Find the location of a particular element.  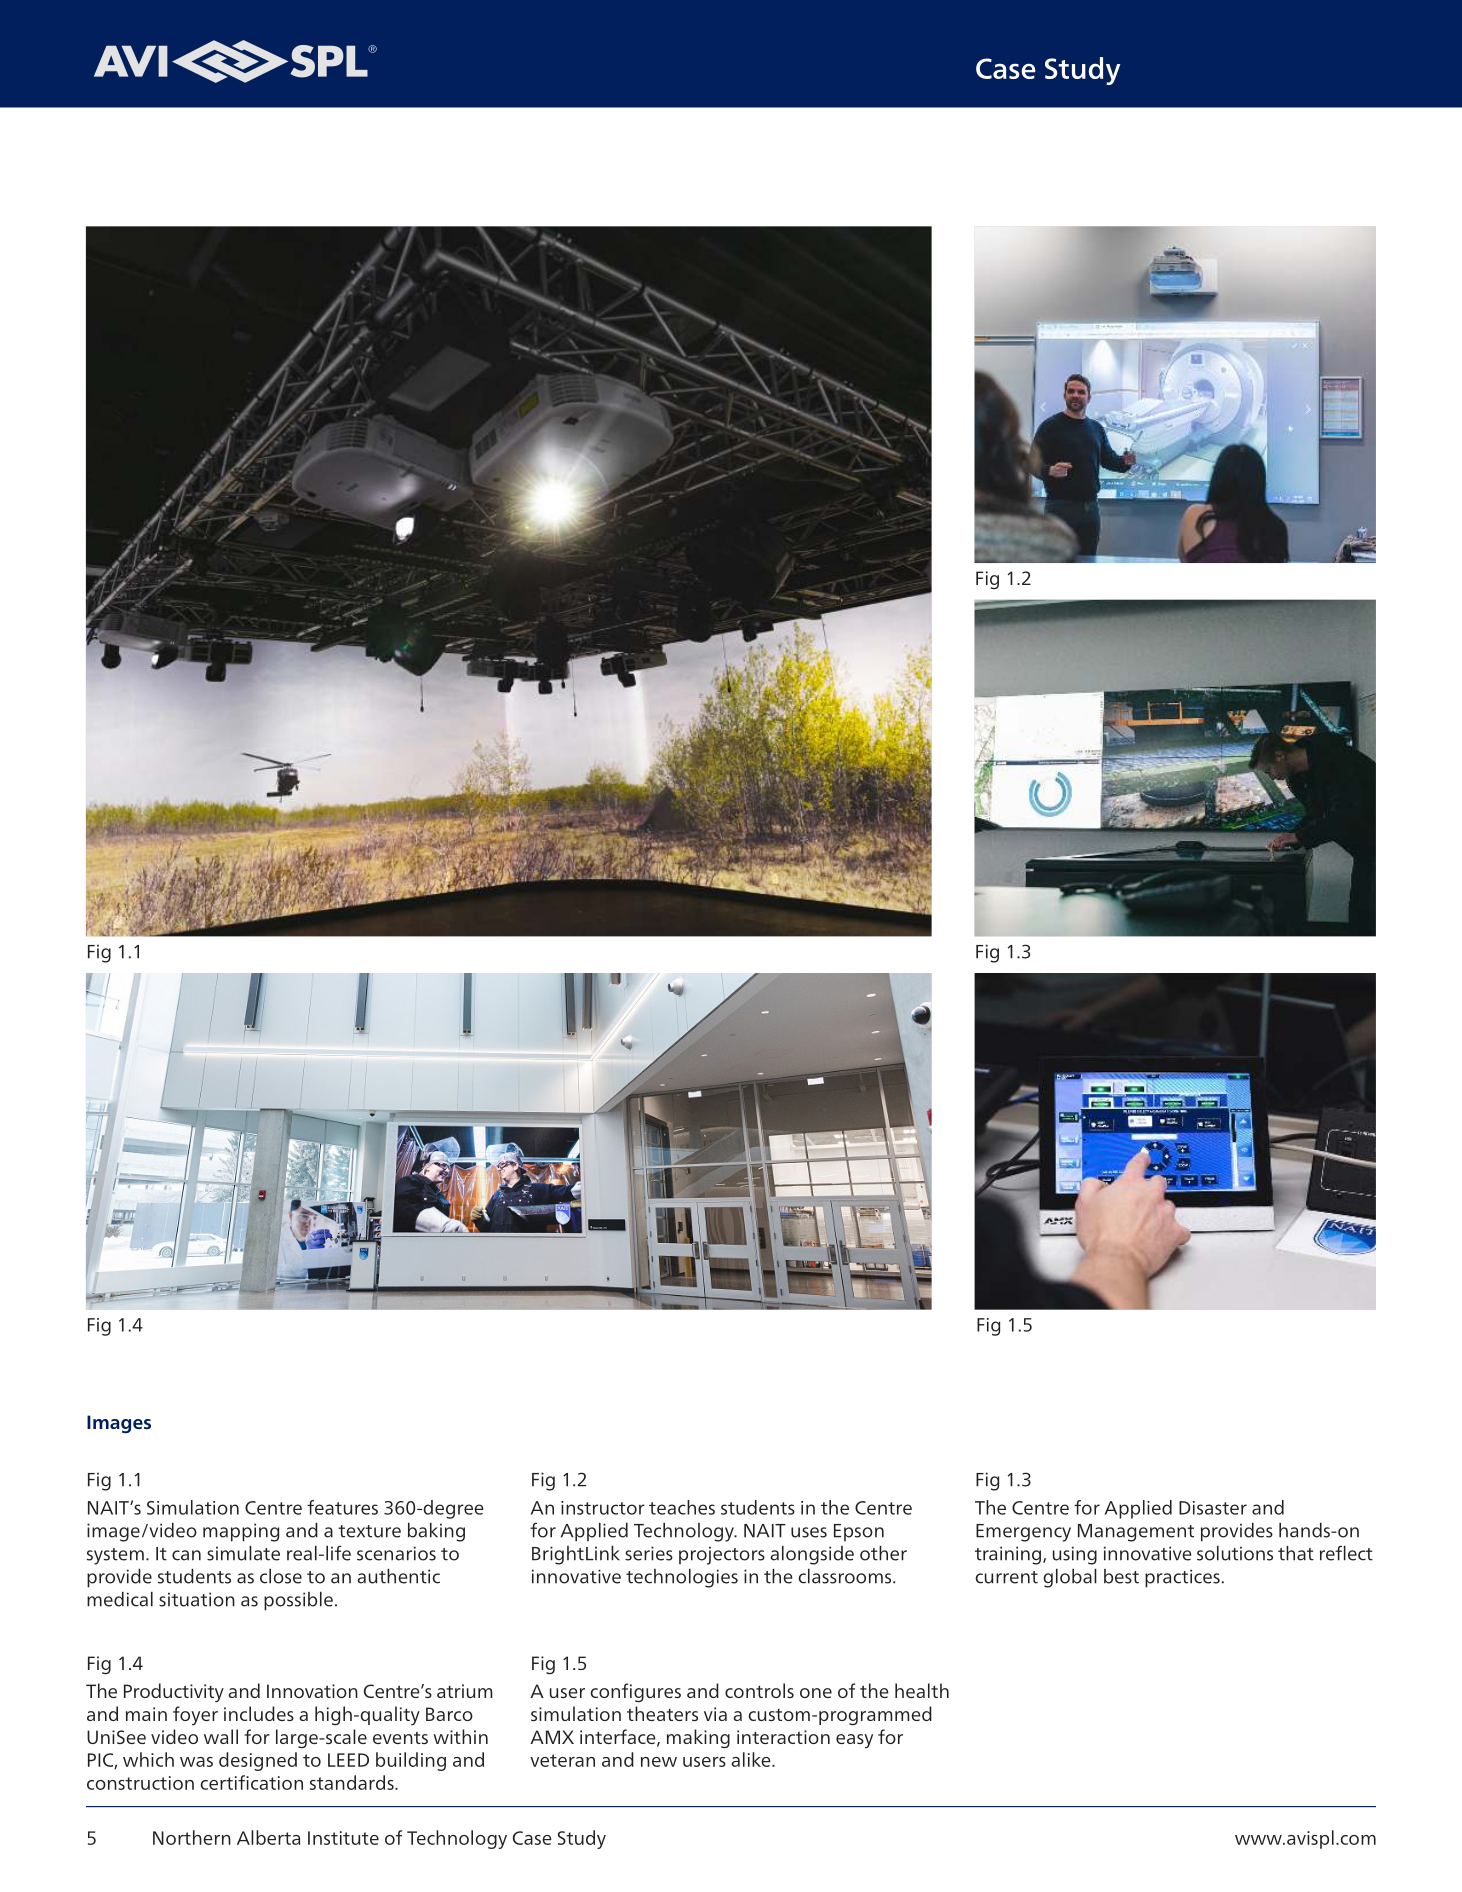

Institute is located at coordinates (343, 1838).
